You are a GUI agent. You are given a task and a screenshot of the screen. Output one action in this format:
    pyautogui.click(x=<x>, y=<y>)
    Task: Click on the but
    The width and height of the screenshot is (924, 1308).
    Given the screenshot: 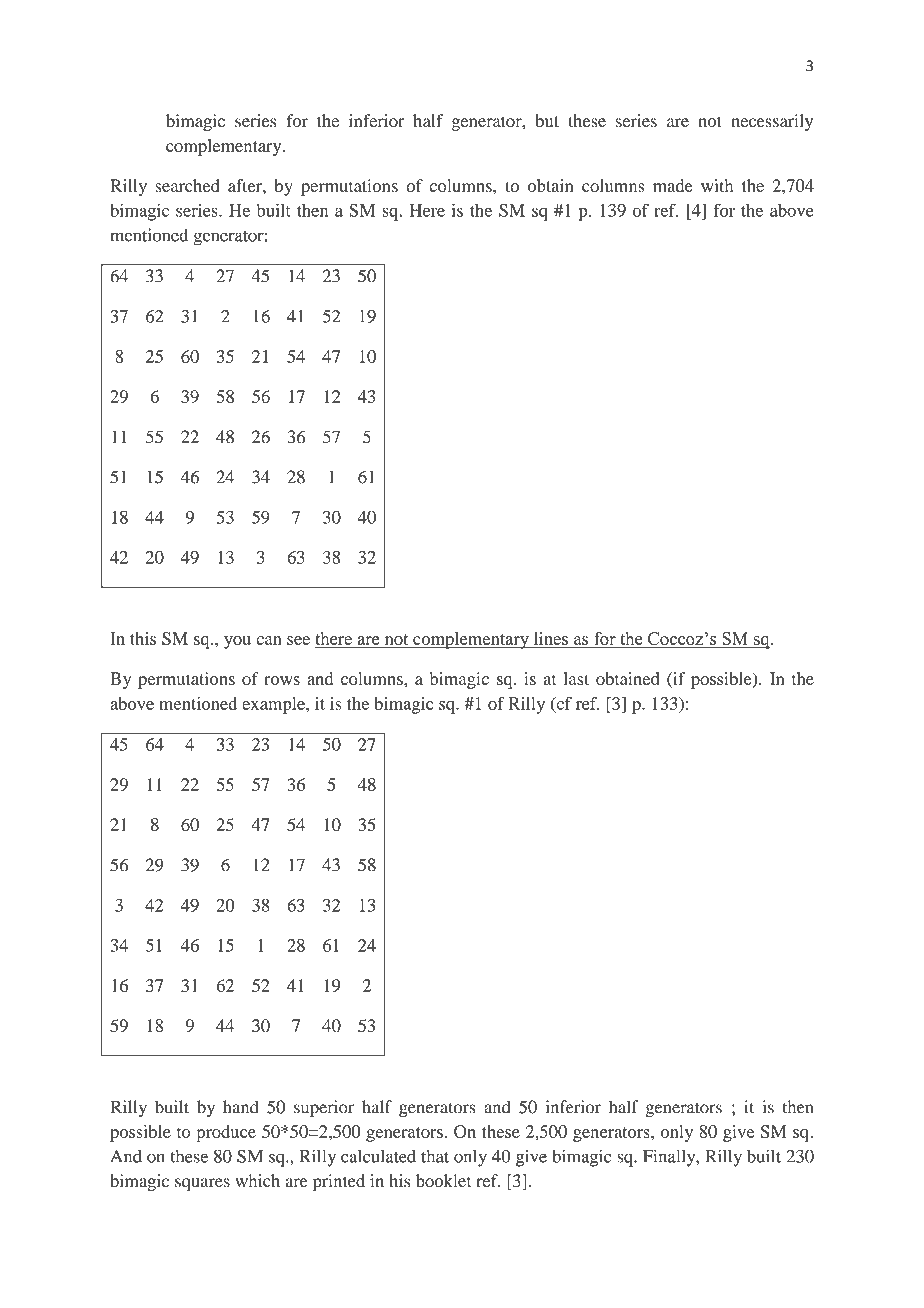 What is the action you would take?
    pyautogui.click(x=547, y=121)
